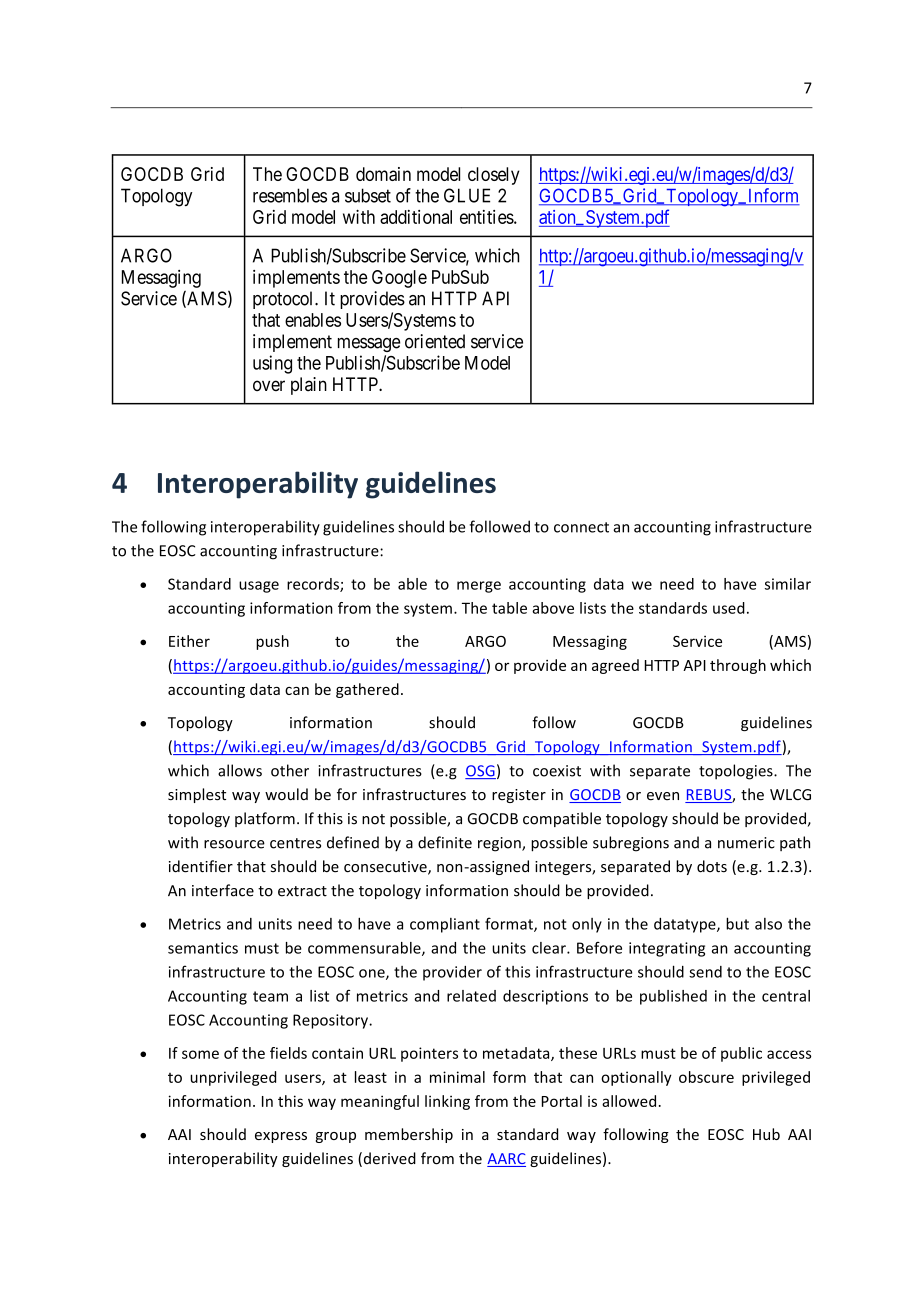  What do you see at coordinates (737, 923) in the document?
I see `but` at bounding box center [737, 923].
